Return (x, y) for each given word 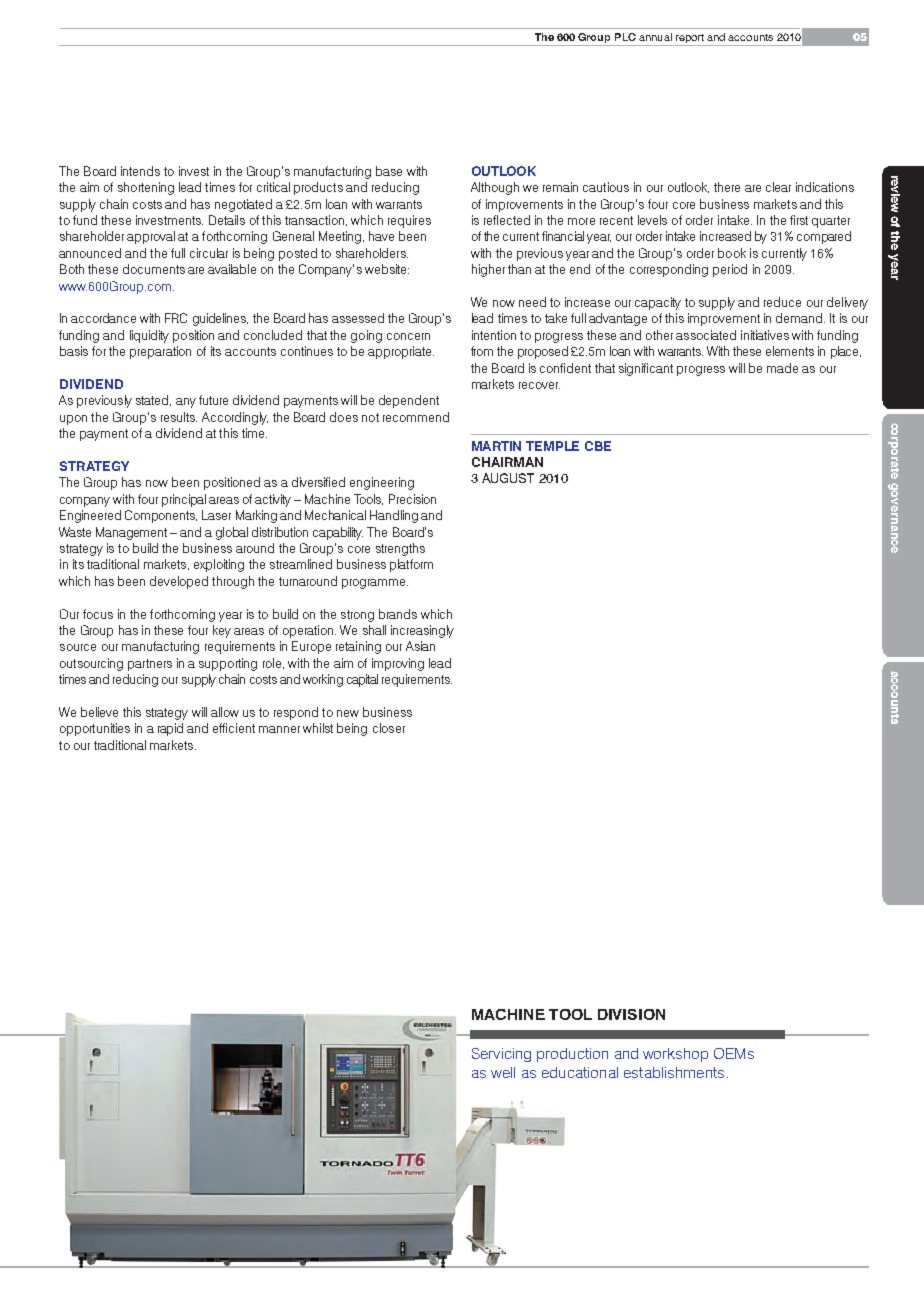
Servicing (501, 1055)
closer (389, 728)
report (689, 40)
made (782, 368)
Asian (420, 646)
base (389, 171)
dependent (409, 401)
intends (140, 171)
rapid (170, 729)
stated (153, 400)
